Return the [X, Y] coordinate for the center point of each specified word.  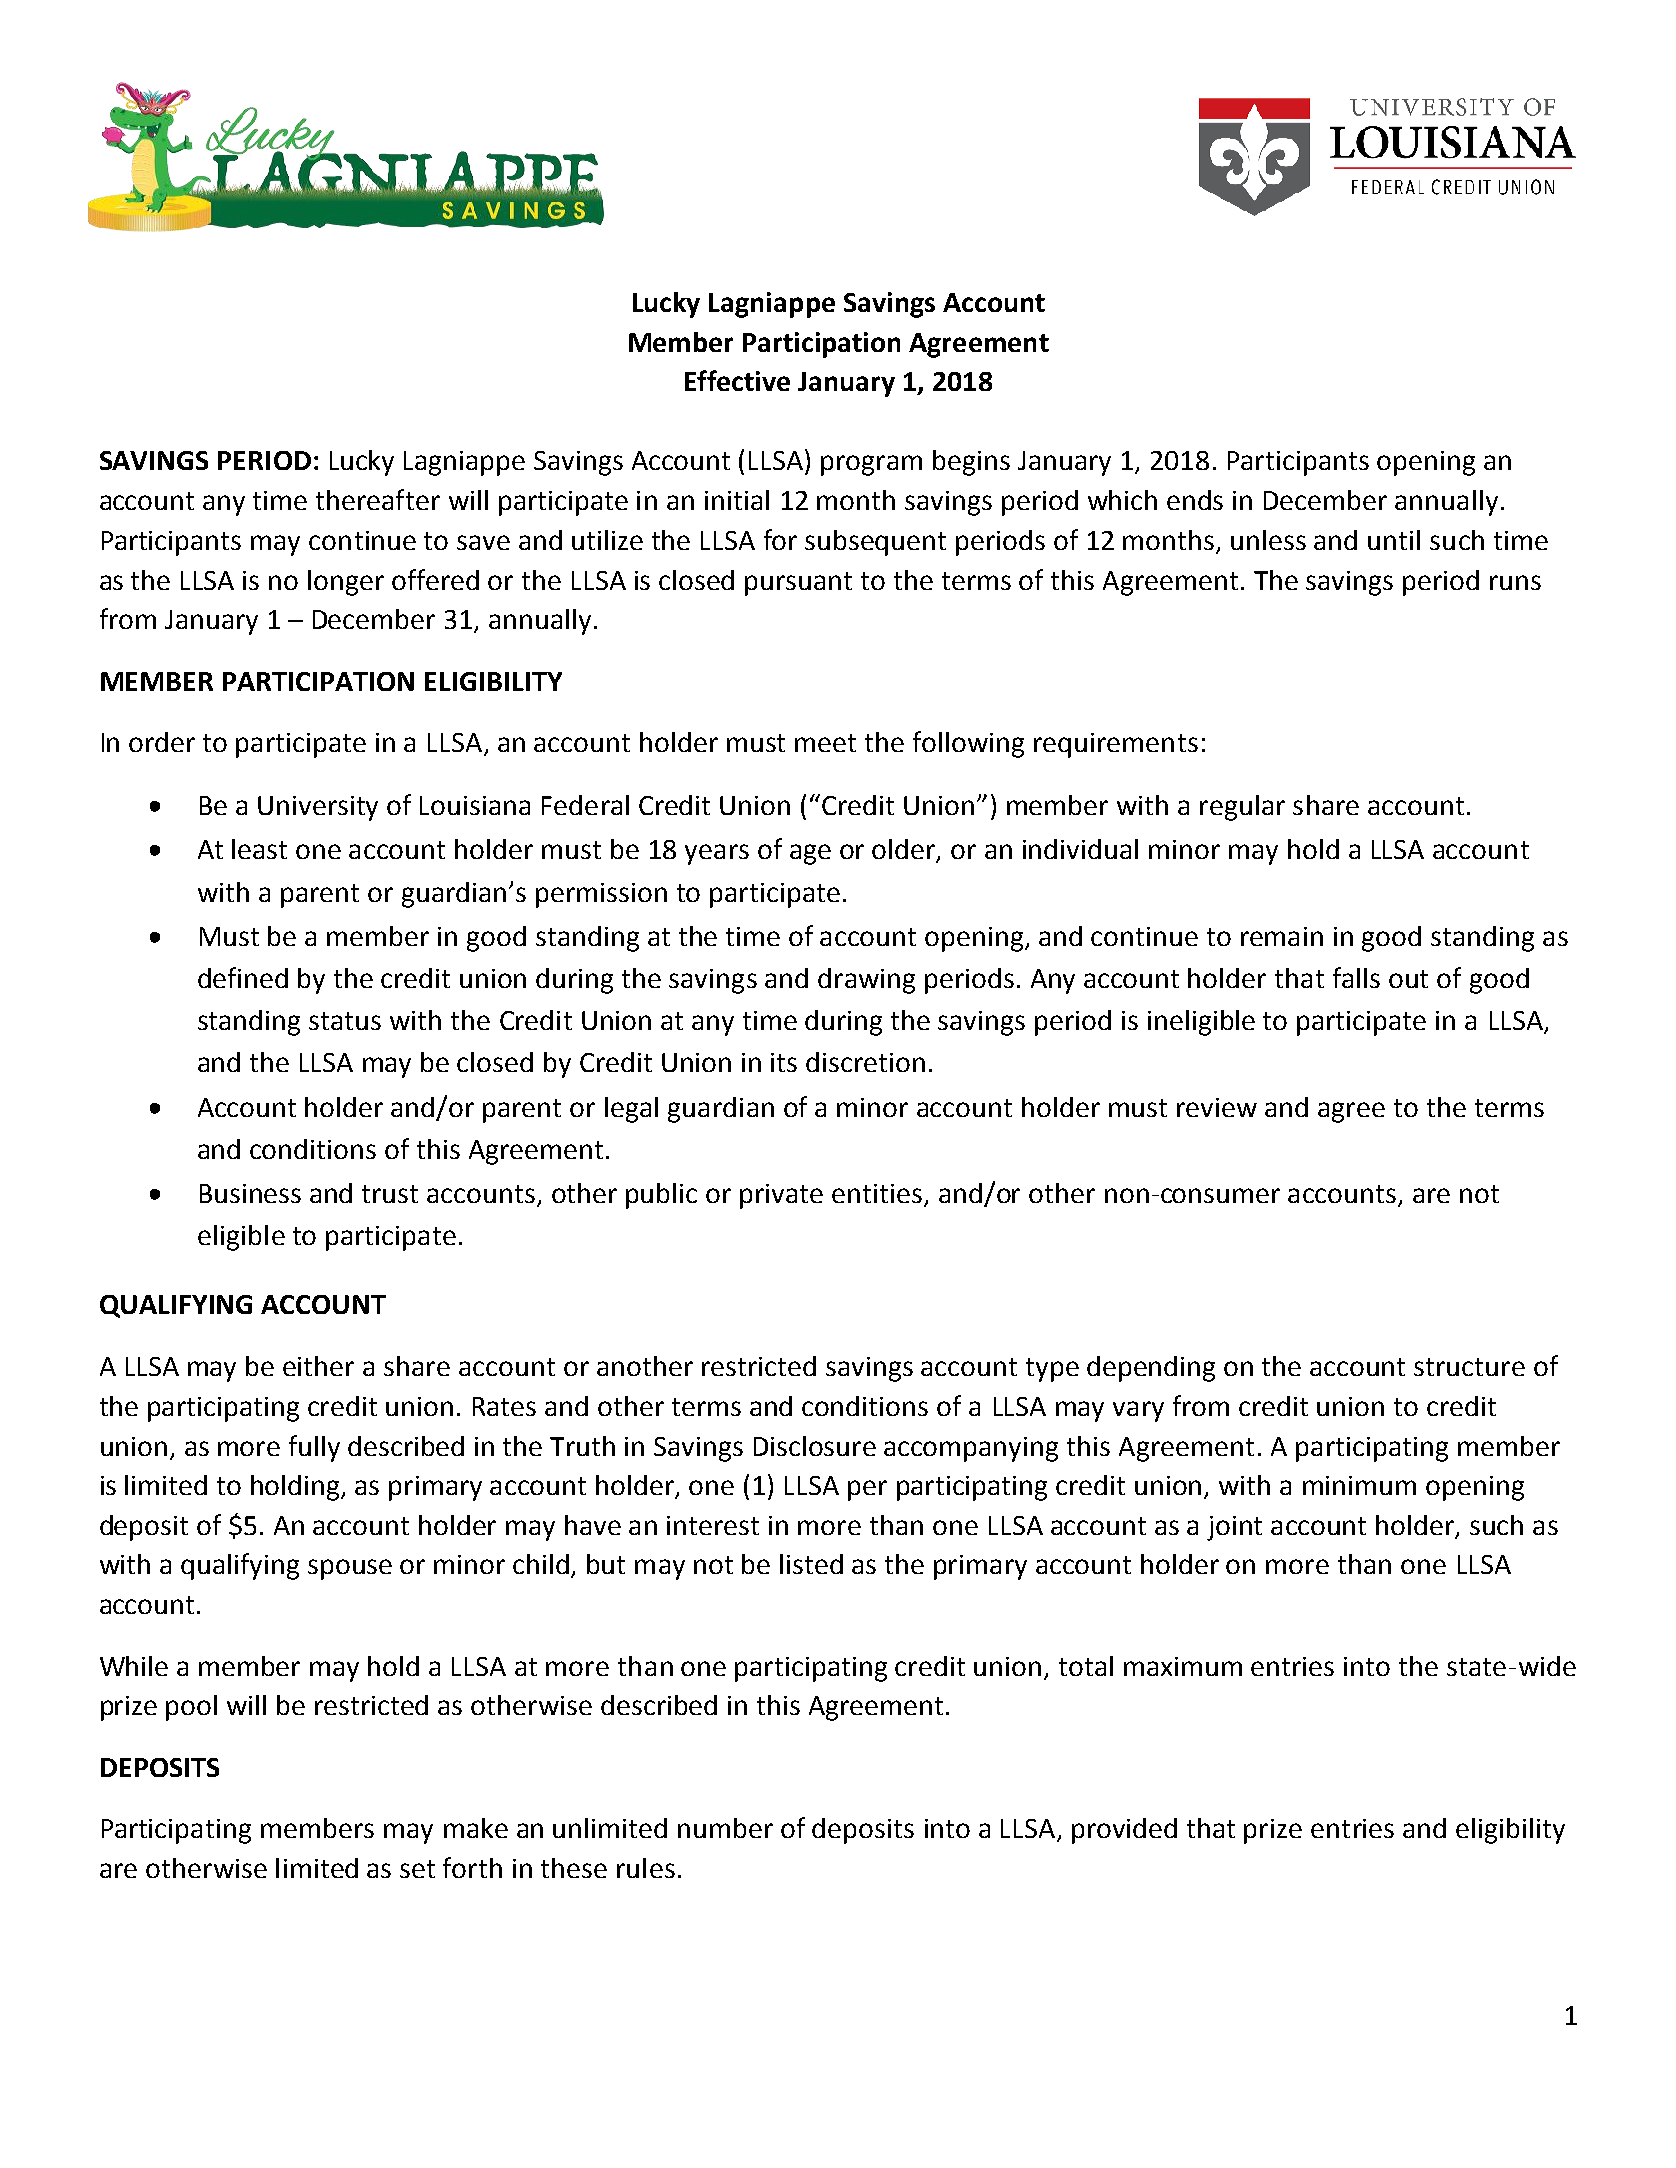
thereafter [378, 499]
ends [1195, 500]
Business [250, 1193]
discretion [865, 1062]
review [1217, 1107]
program [871, 465]
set [417, 1869]
